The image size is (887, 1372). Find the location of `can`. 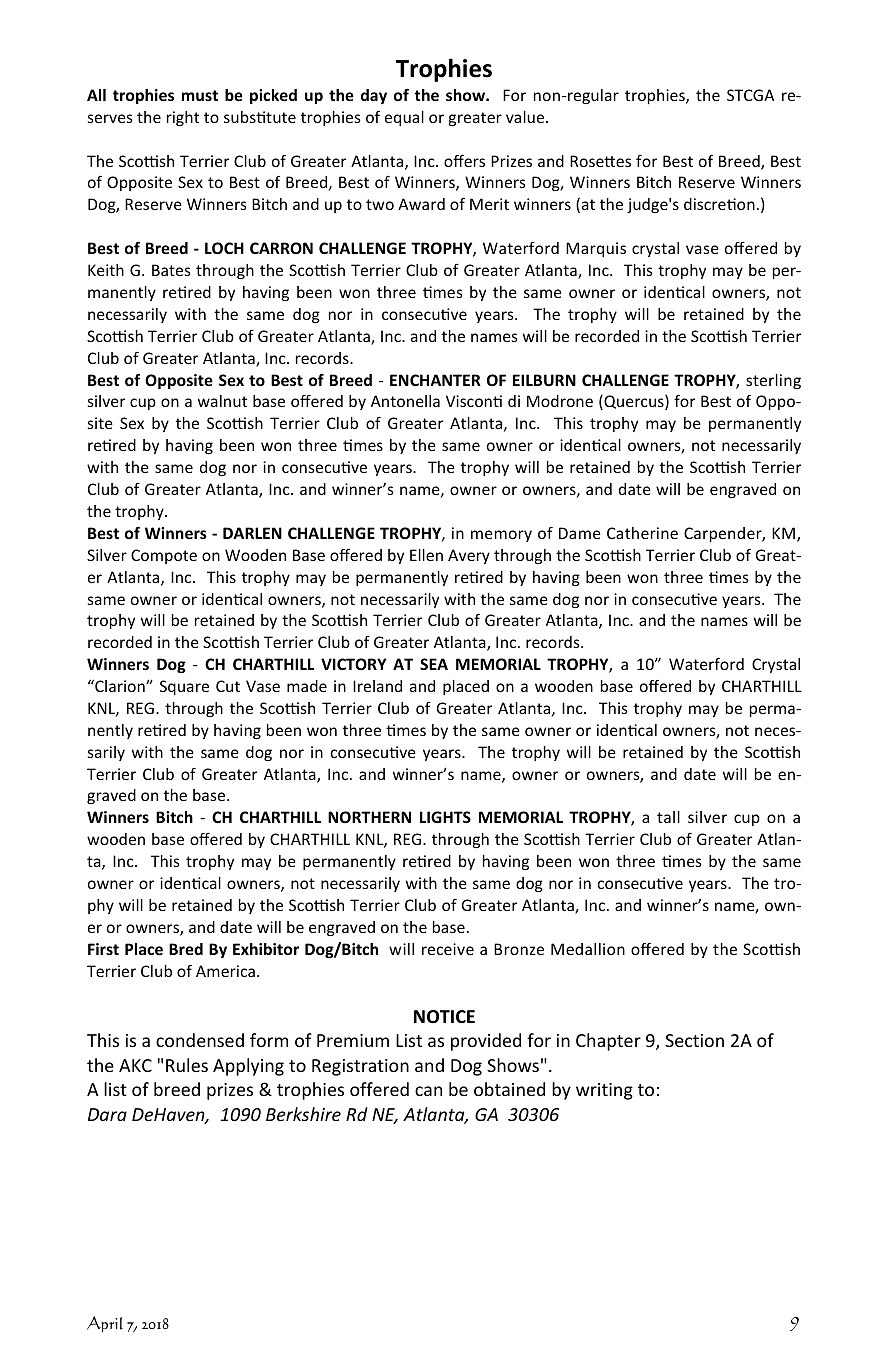

can is located at coordinates (428, 1091).
